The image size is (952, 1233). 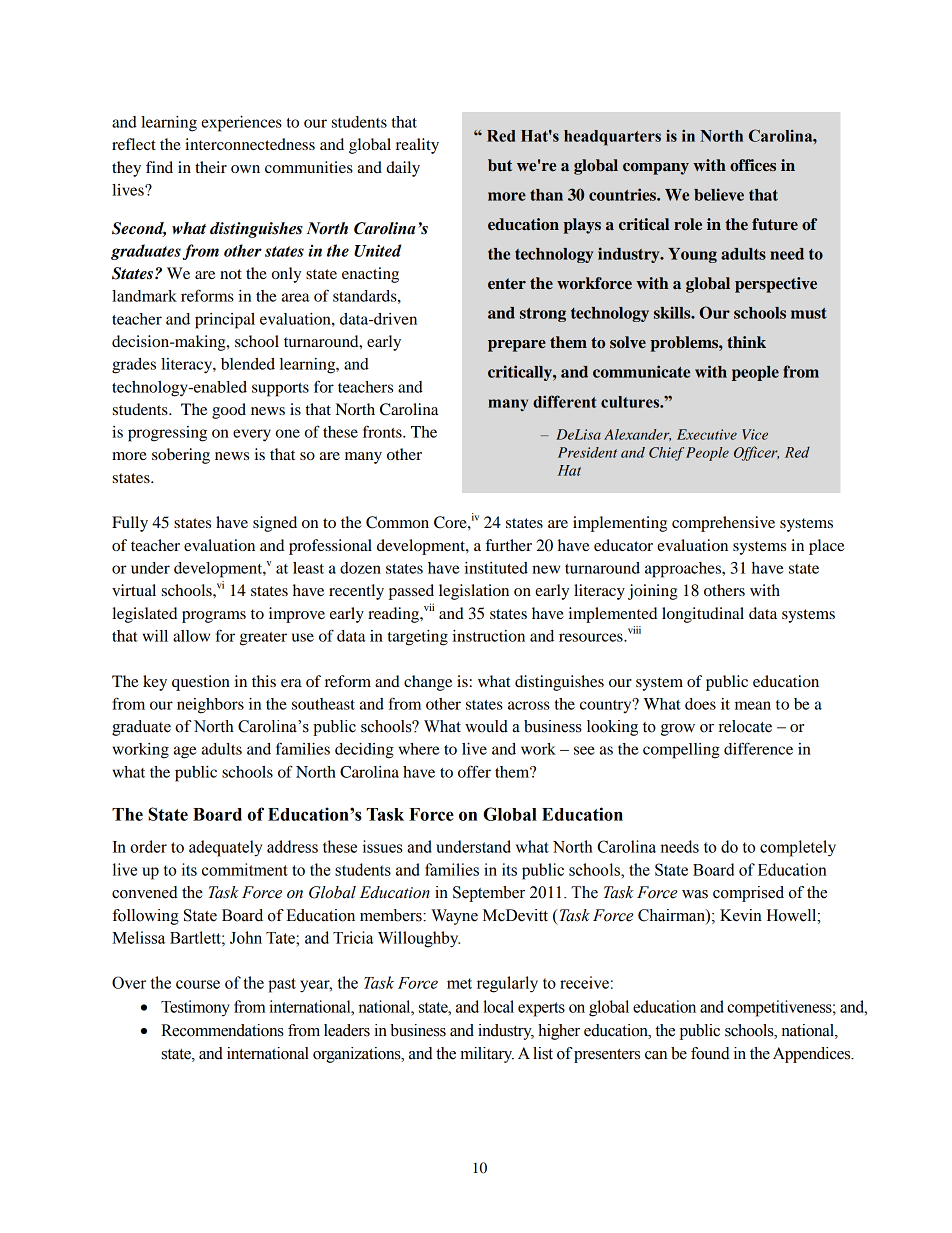 What do you see at coordinates (474, 592) in the document?
I see `legislation` at bounding box center [474, 592].
